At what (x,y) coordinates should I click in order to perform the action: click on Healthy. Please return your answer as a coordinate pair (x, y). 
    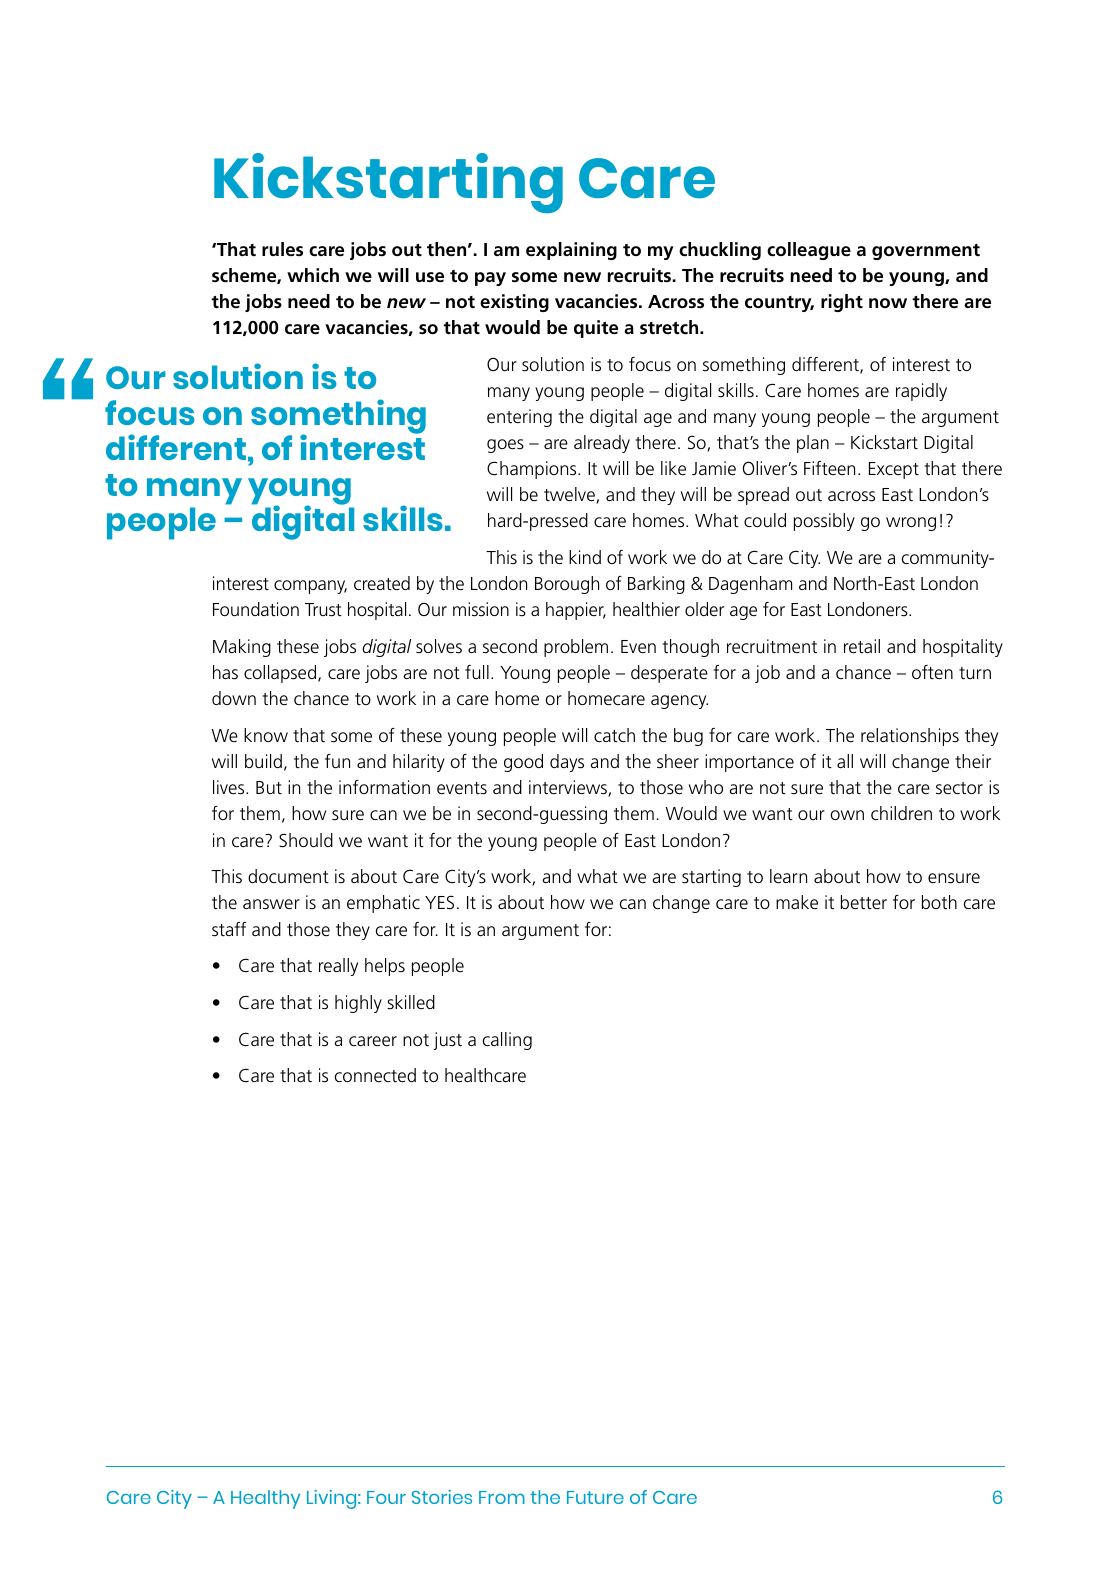
    Looking at the image, I should click on (265, 1499).
